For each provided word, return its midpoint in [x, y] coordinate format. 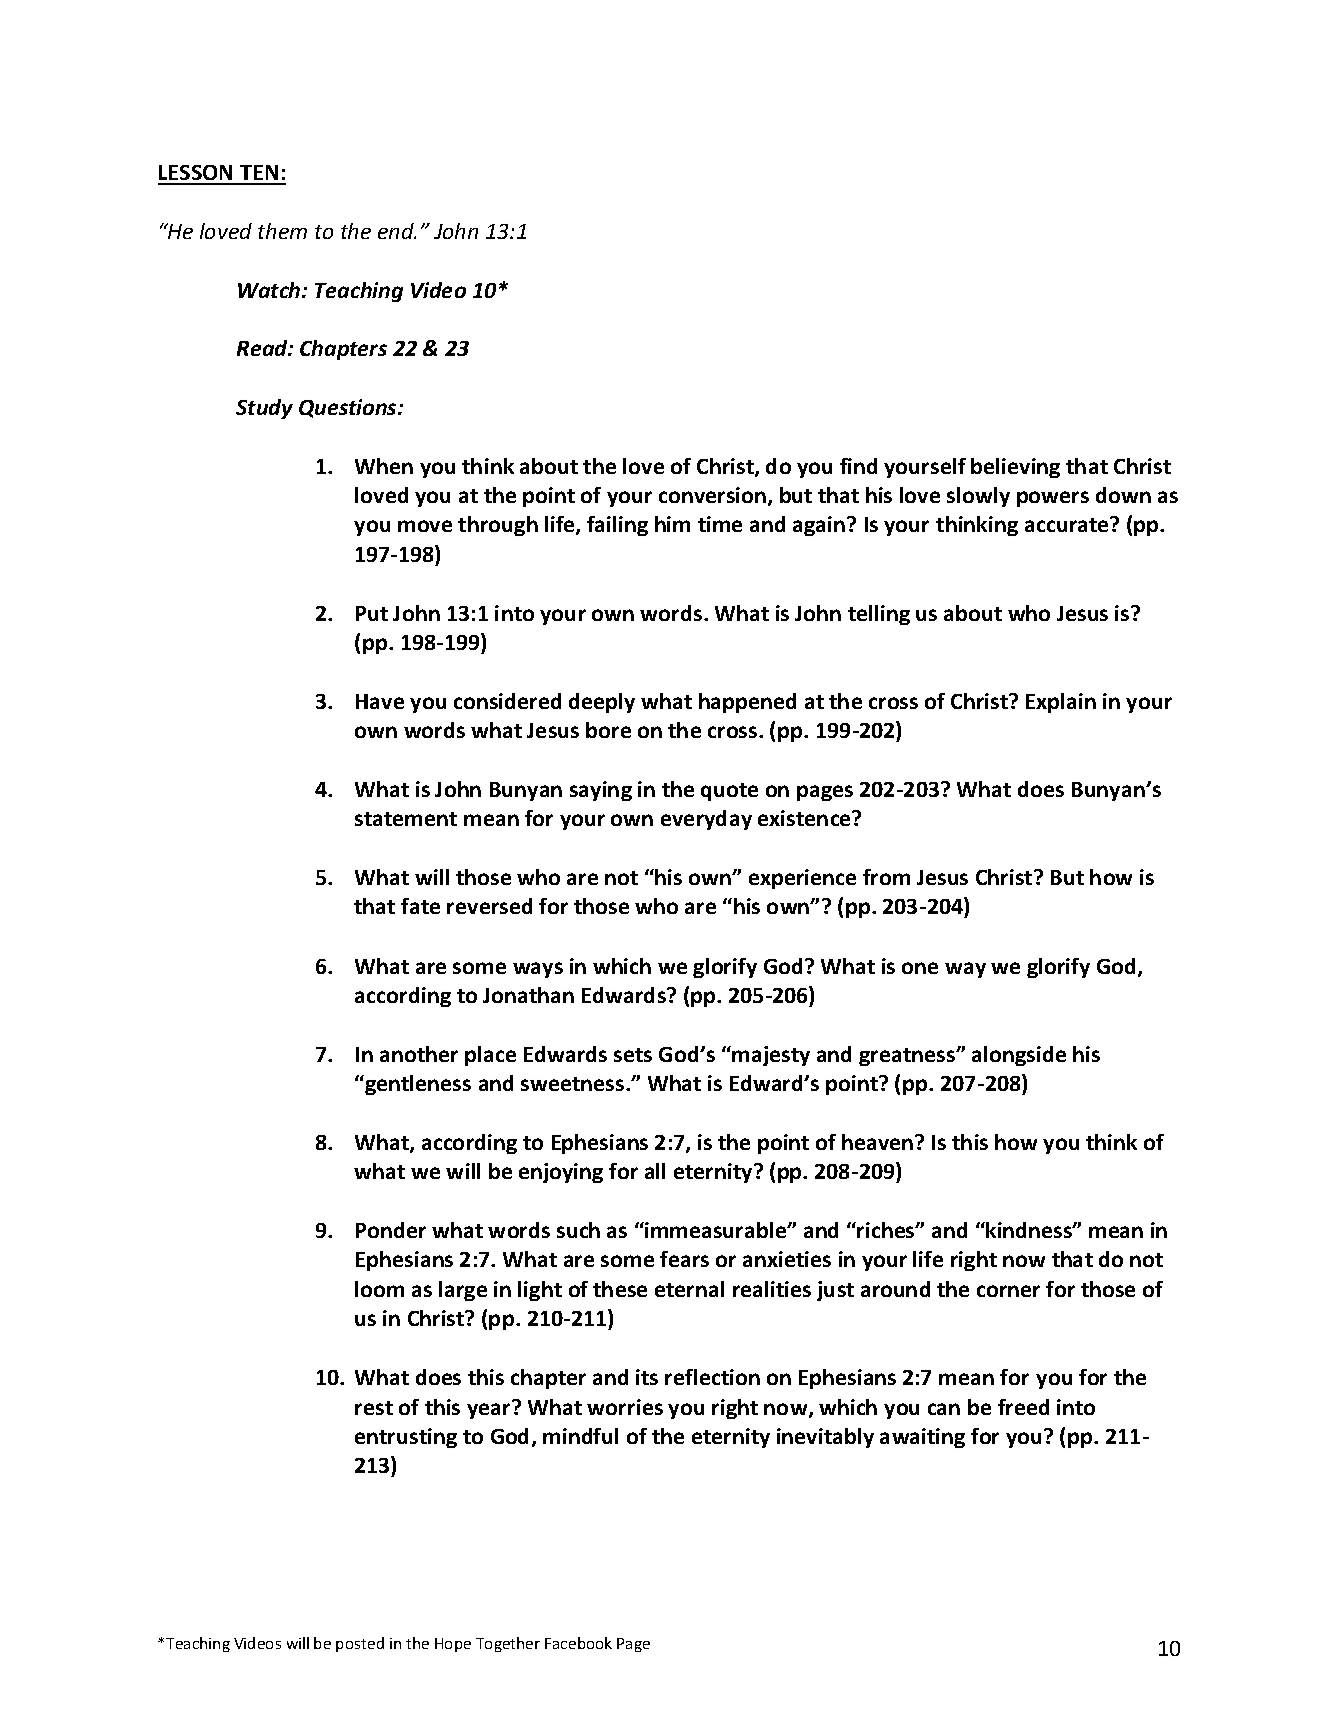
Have [380, 701]
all [655, 1171]
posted [360, 1644]
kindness [1030, 1230]
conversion [712, 495]
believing [1015, 468]
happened [747, 703]
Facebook [578, 1643]
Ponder [391, 1230]
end [397, 231]
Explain [1061, 703]
